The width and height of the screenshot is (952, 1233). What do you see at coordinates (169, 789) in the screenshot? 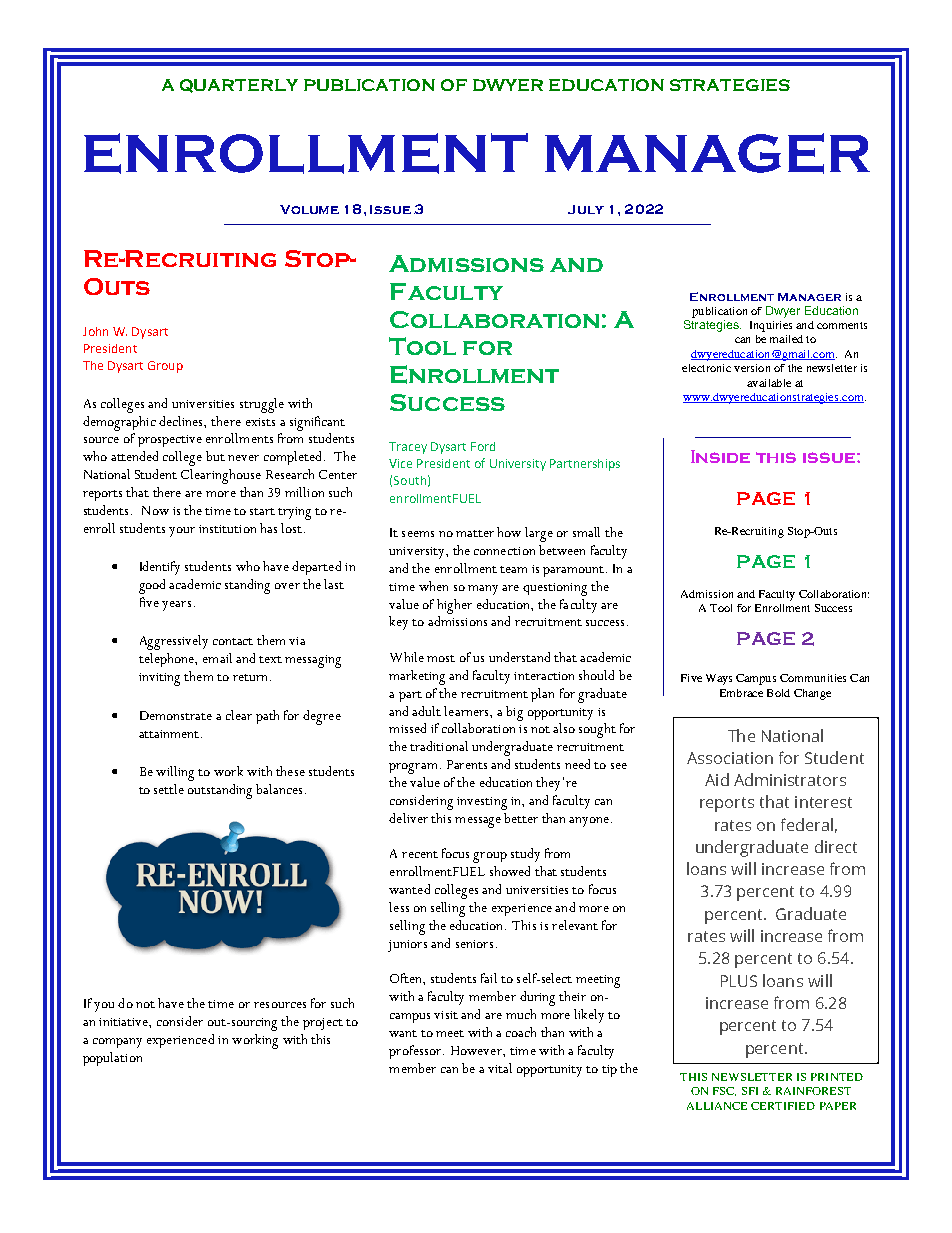
I see `settle` at bounding box center [169, 789].
